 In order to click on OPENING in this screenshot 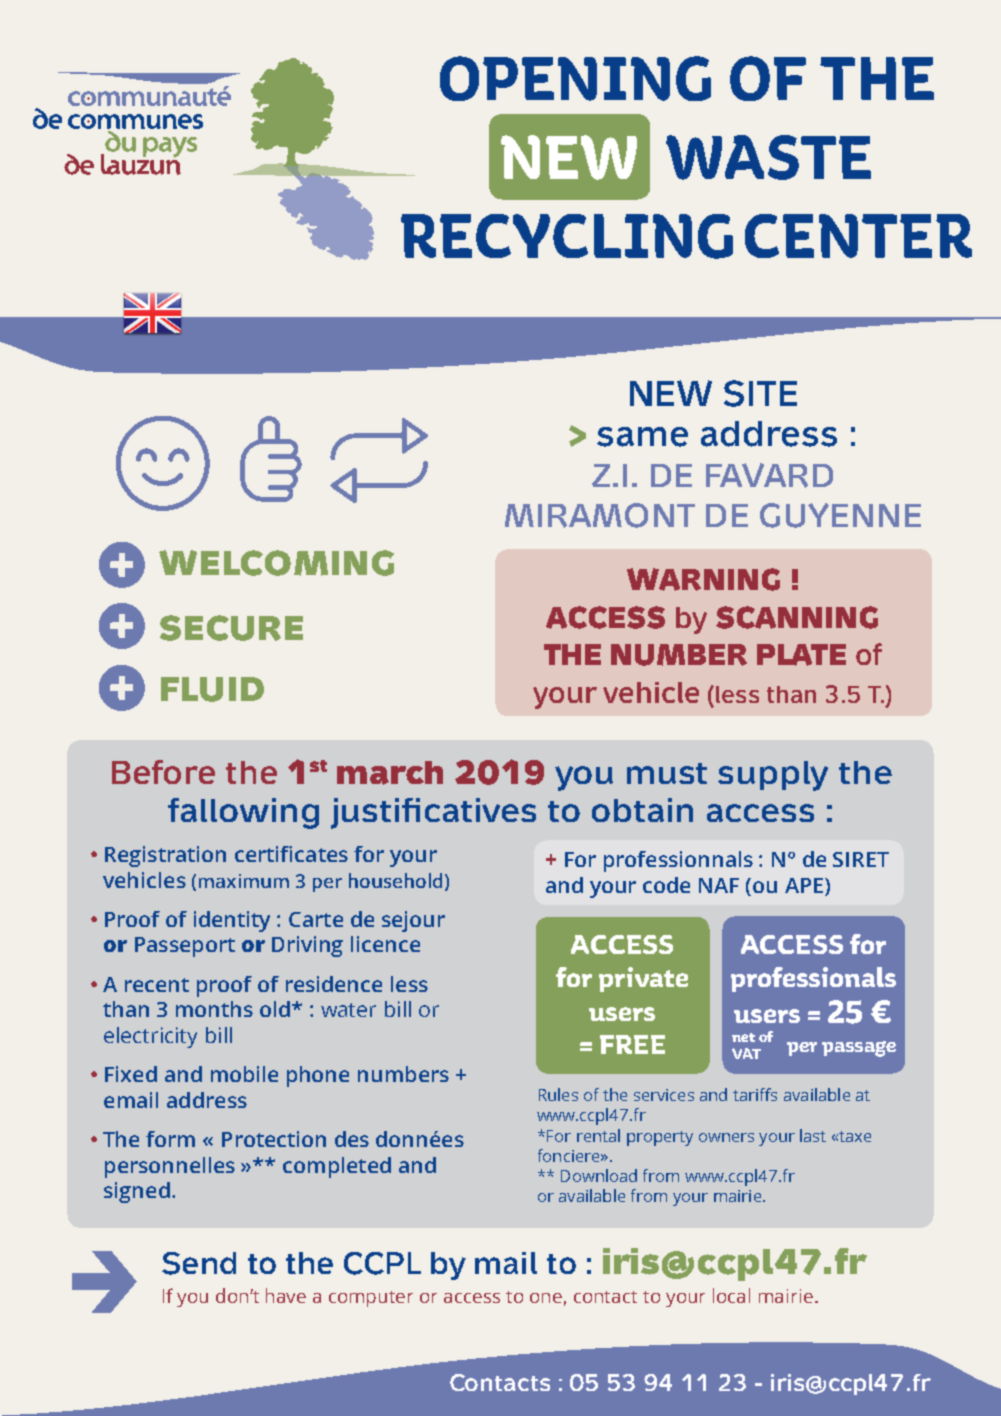, I will do `click(575, 78)`.
